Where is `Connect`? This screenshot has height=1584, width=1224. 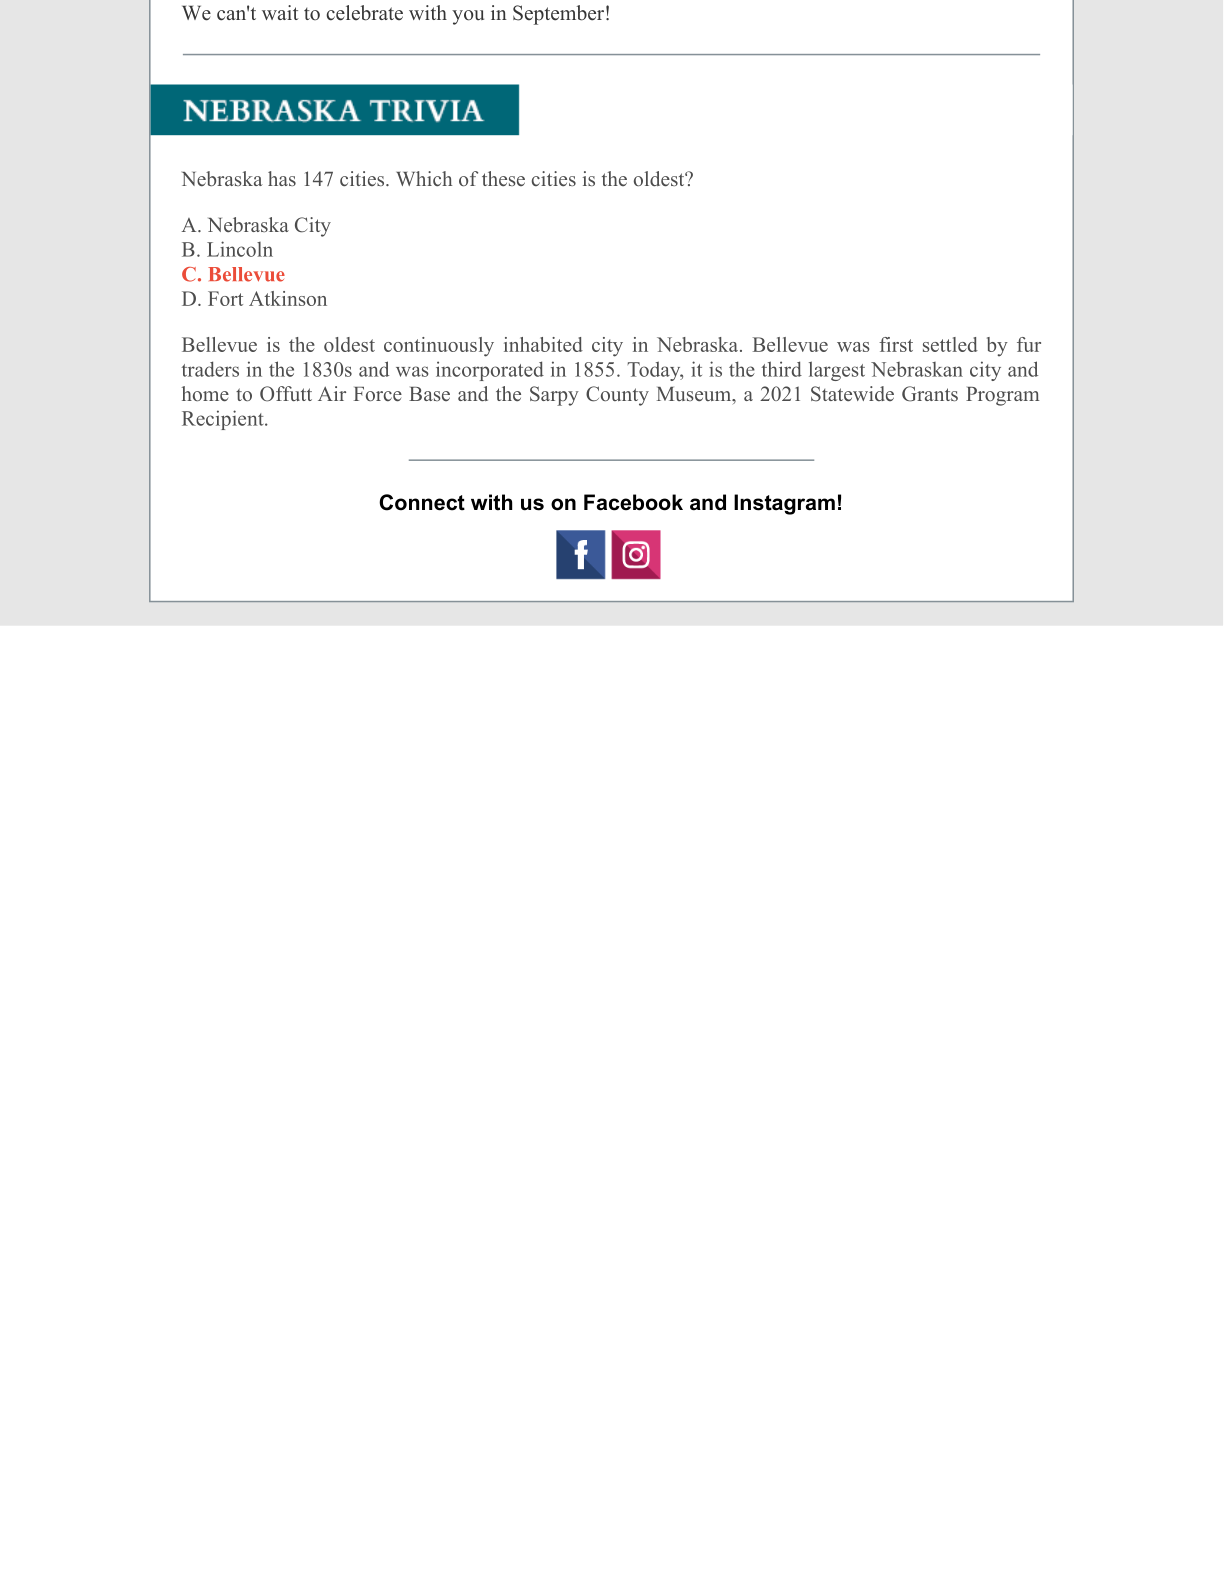
Connect is located at coordinates (422, 502).
